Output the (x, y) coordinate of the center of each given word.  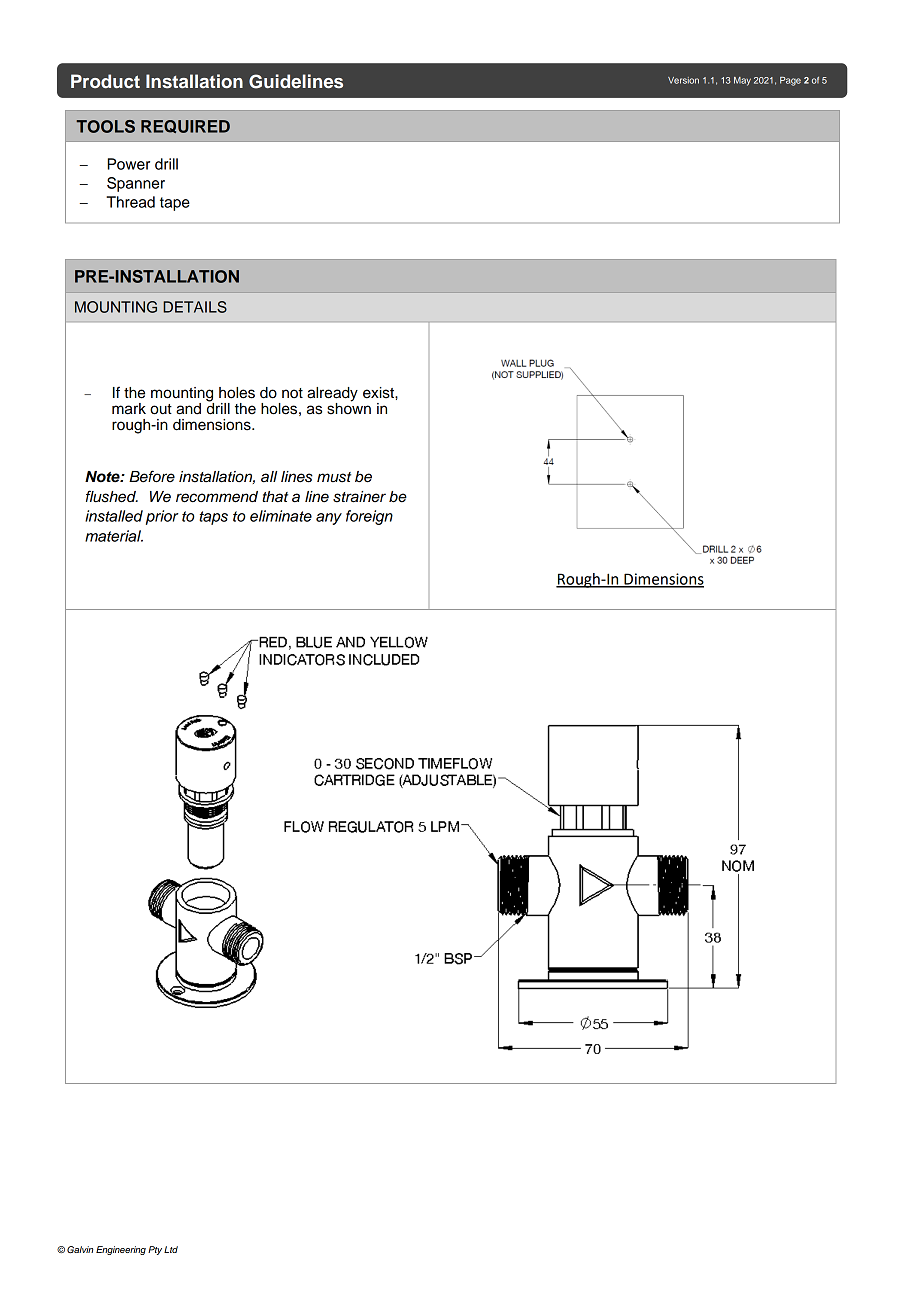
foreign (369, 517)
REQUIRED (185, 126)
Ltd (171, 1249)
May (742, 81)
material (114, 536)
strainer (359, 497)
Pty (155, 1250)
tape (175, 204)
